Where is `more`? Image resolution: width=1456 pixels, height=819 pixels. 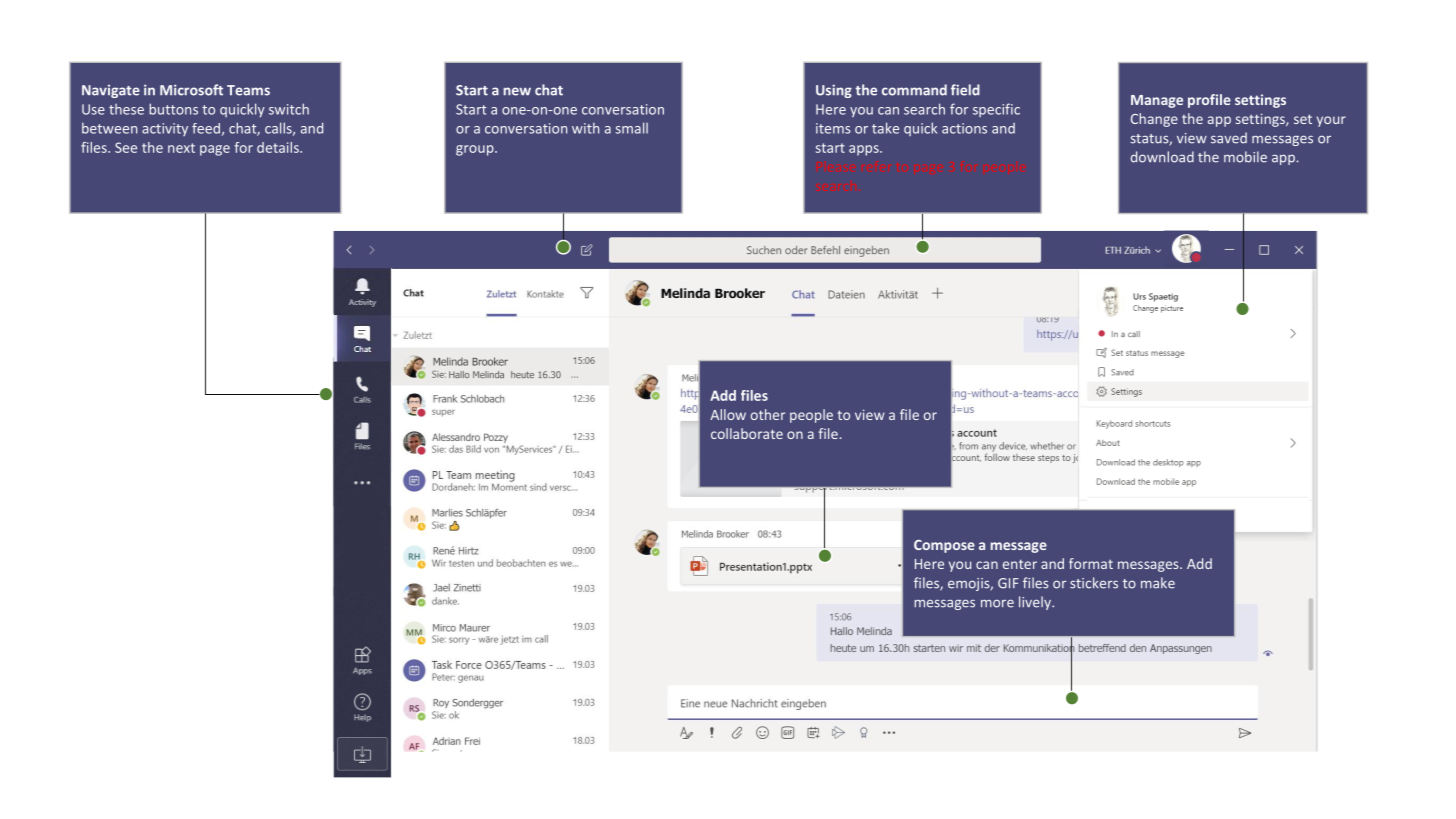 more is located at coordinates (997, 603).
